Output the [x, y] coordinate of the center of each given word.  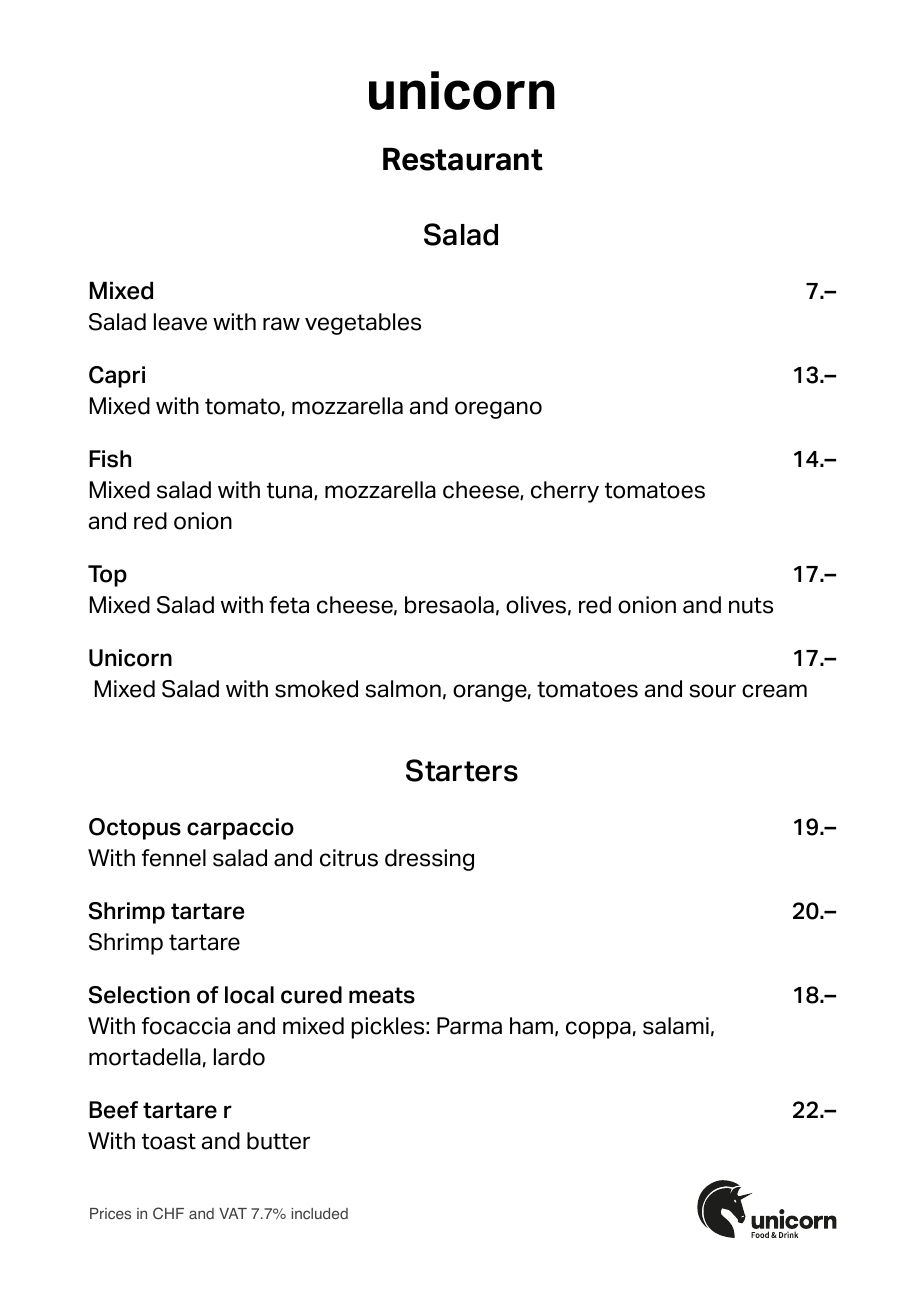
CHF [168, 1213]
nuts [751, 605]
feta [289, 605]
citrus [349, 858]
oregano [498, 410]
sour [713, 691]
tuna [291, 491]
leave [180, 322]
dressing [429, 860]
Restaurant [463, 159]
